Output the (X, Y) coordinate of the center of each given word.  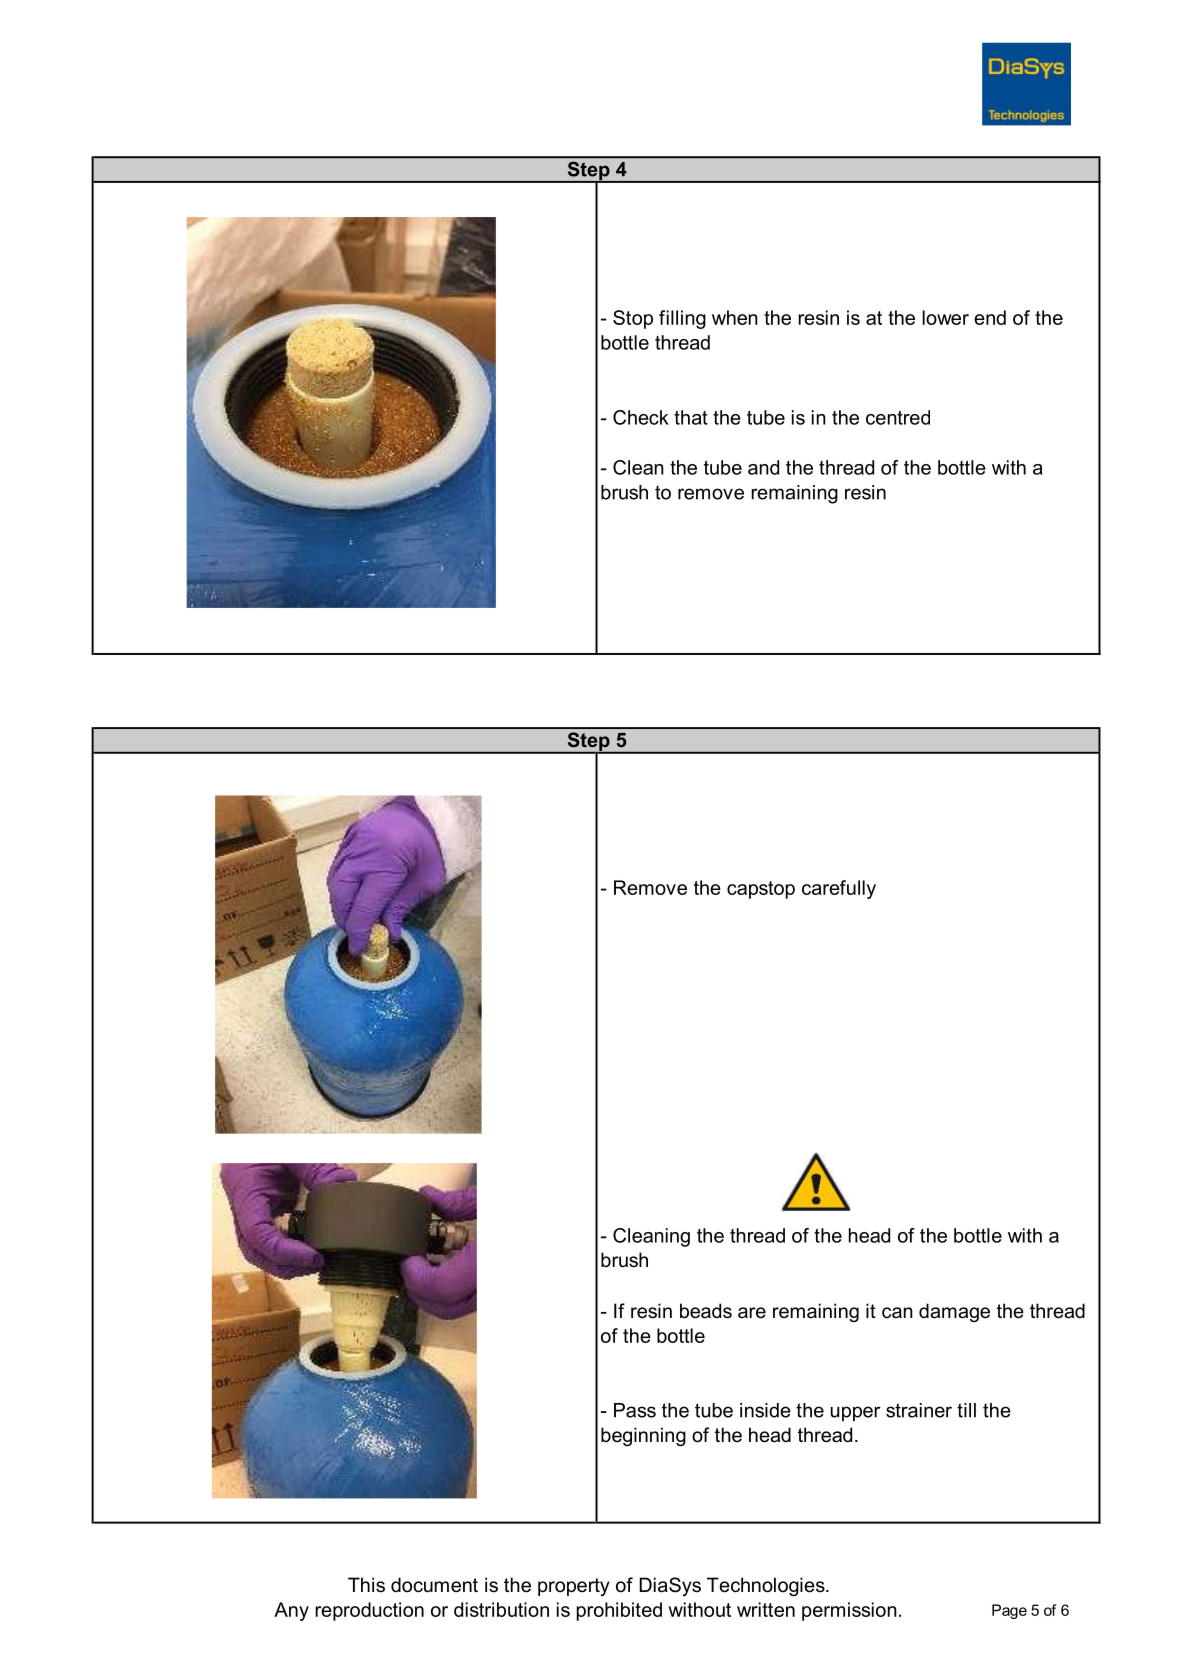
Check (641, 417)
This (366, 1585)
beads (706, 1311)
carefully (839, 889)
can (897, 1313)
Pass (635, 1410)
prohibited (619, 1611)
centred (898, 417)
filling (682, 319)
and (763, 467)
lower (945, 317)
